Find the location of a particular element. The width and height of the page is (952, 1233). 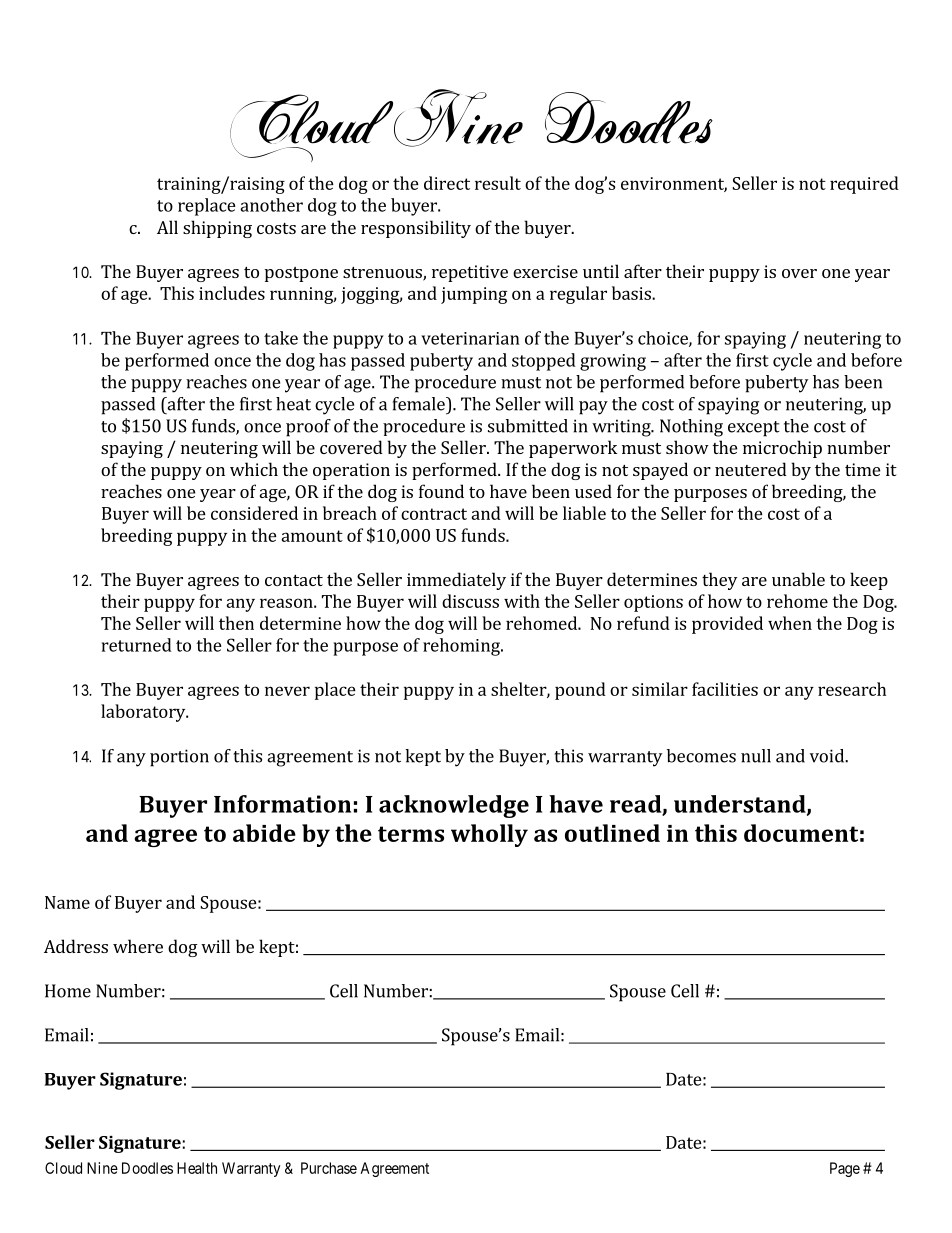

Page is located at coordinates (845, 1169).
